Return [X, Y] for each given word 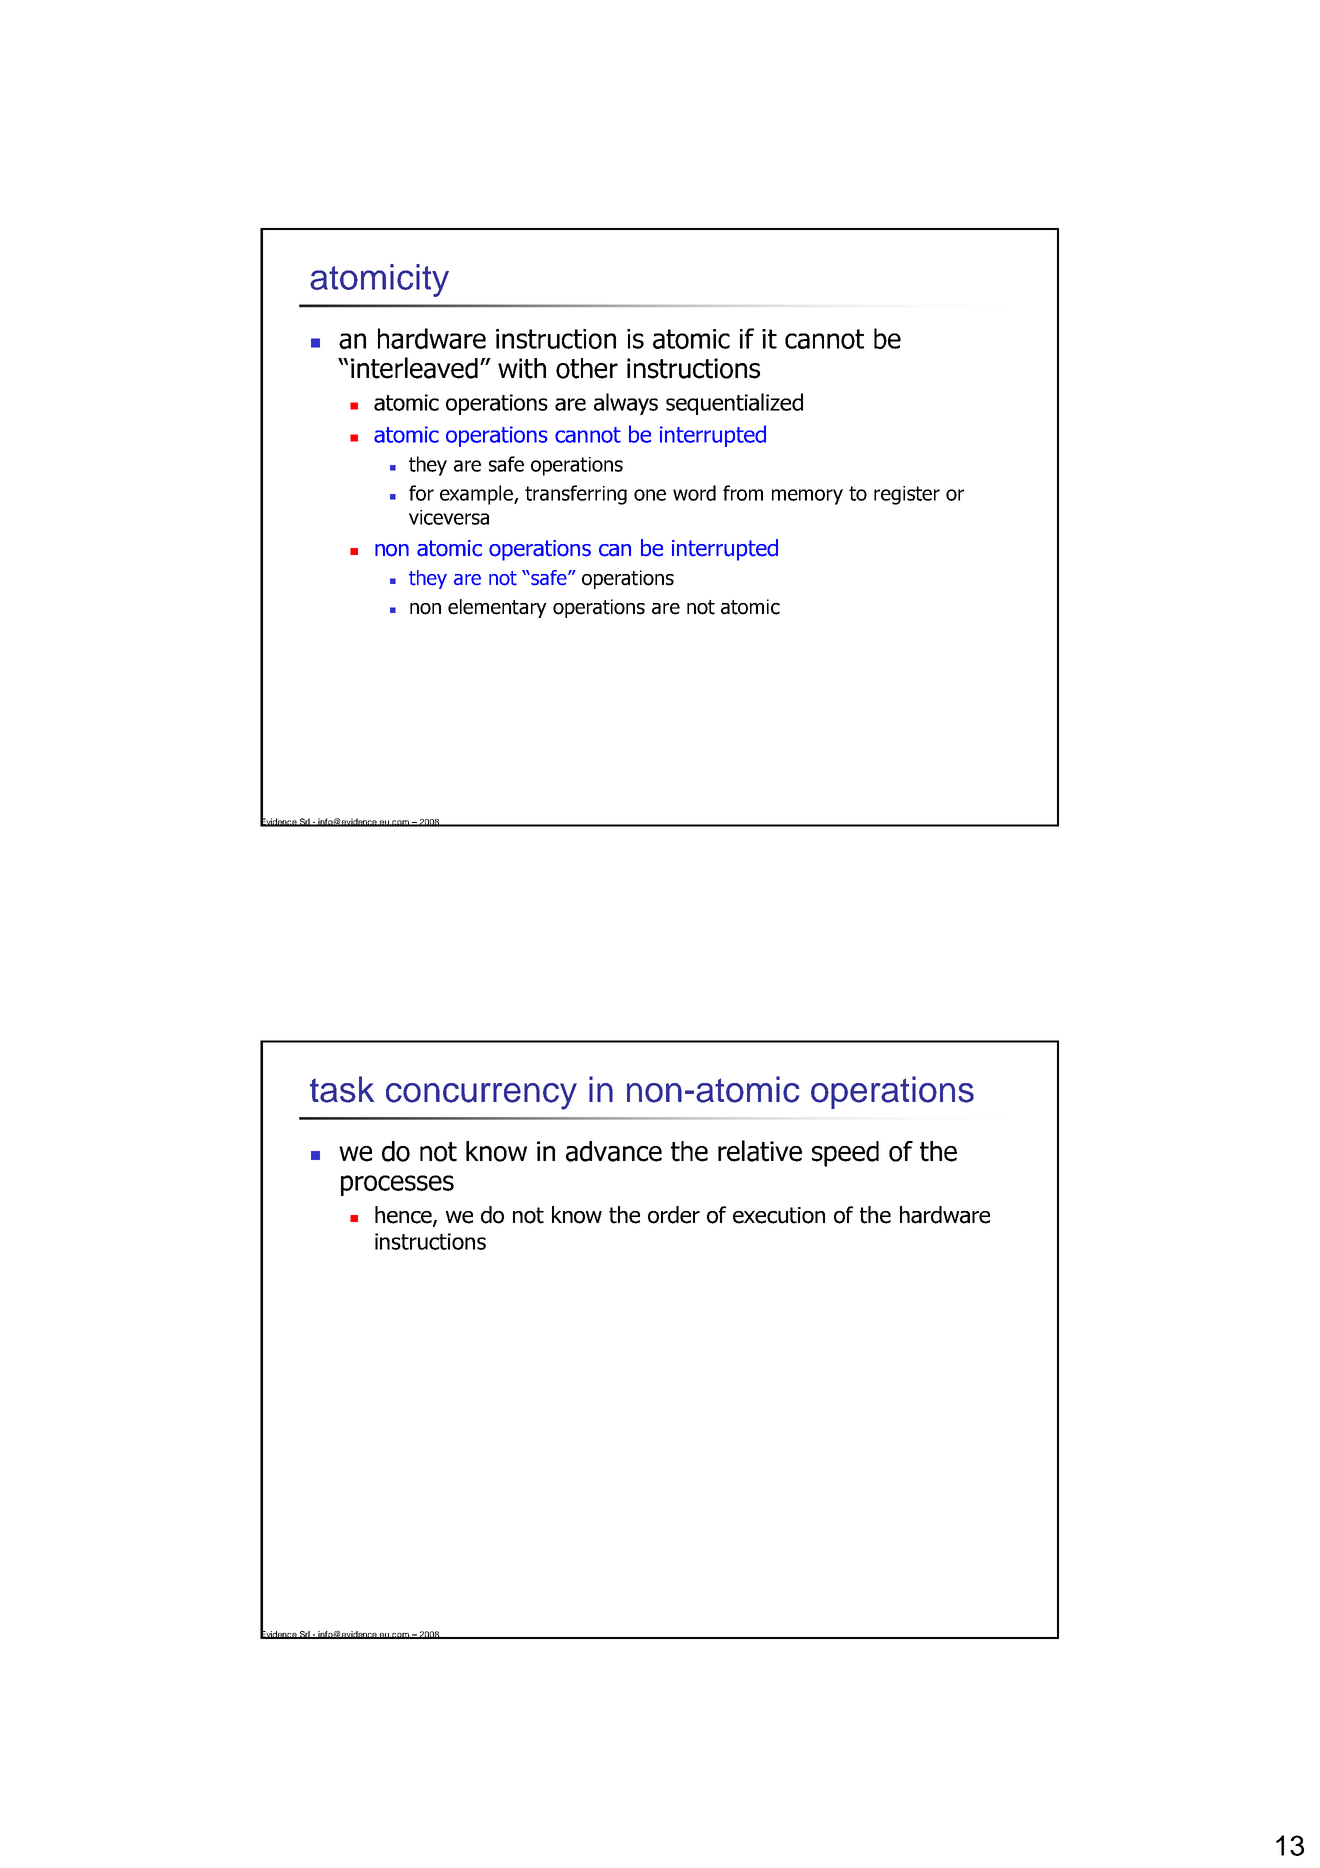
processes [397, 1185]
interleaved [414, 368]
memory [807, 497]
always [626, 404]
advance [614, 1151]
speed [845, 1154]
